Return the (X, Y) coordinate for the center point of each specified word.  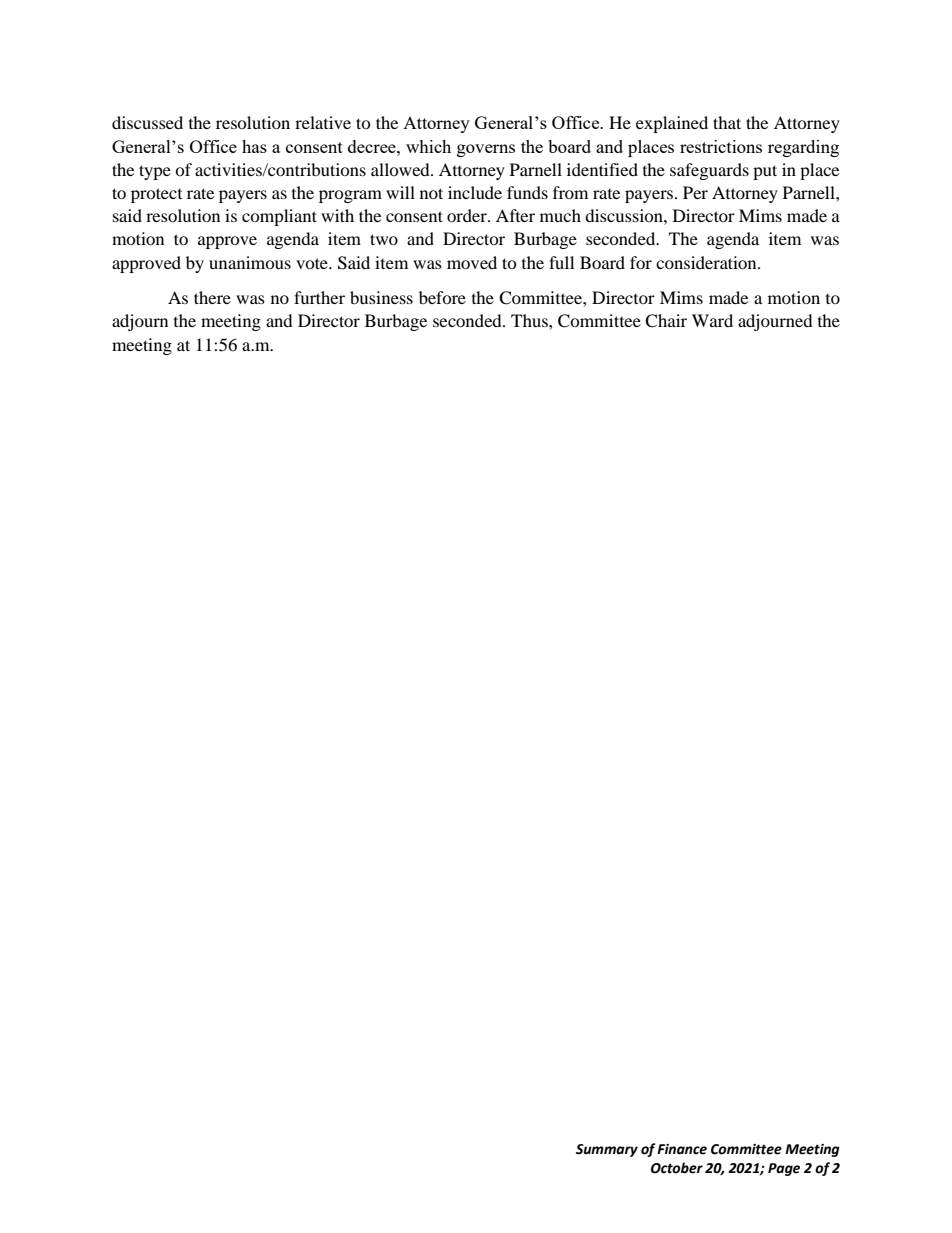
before (442, 297)
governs (486, 150)
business (381, 297)
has (254, 146)
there (212, 297)
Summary (607, 1150)
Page (784, 1169)
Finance (682, 1149)
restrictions (721, 146)
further (319, 297)
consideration (707, 262)
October (677, 1168)
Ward (712, 320)
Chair (666, 321)
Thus (530, 320)
